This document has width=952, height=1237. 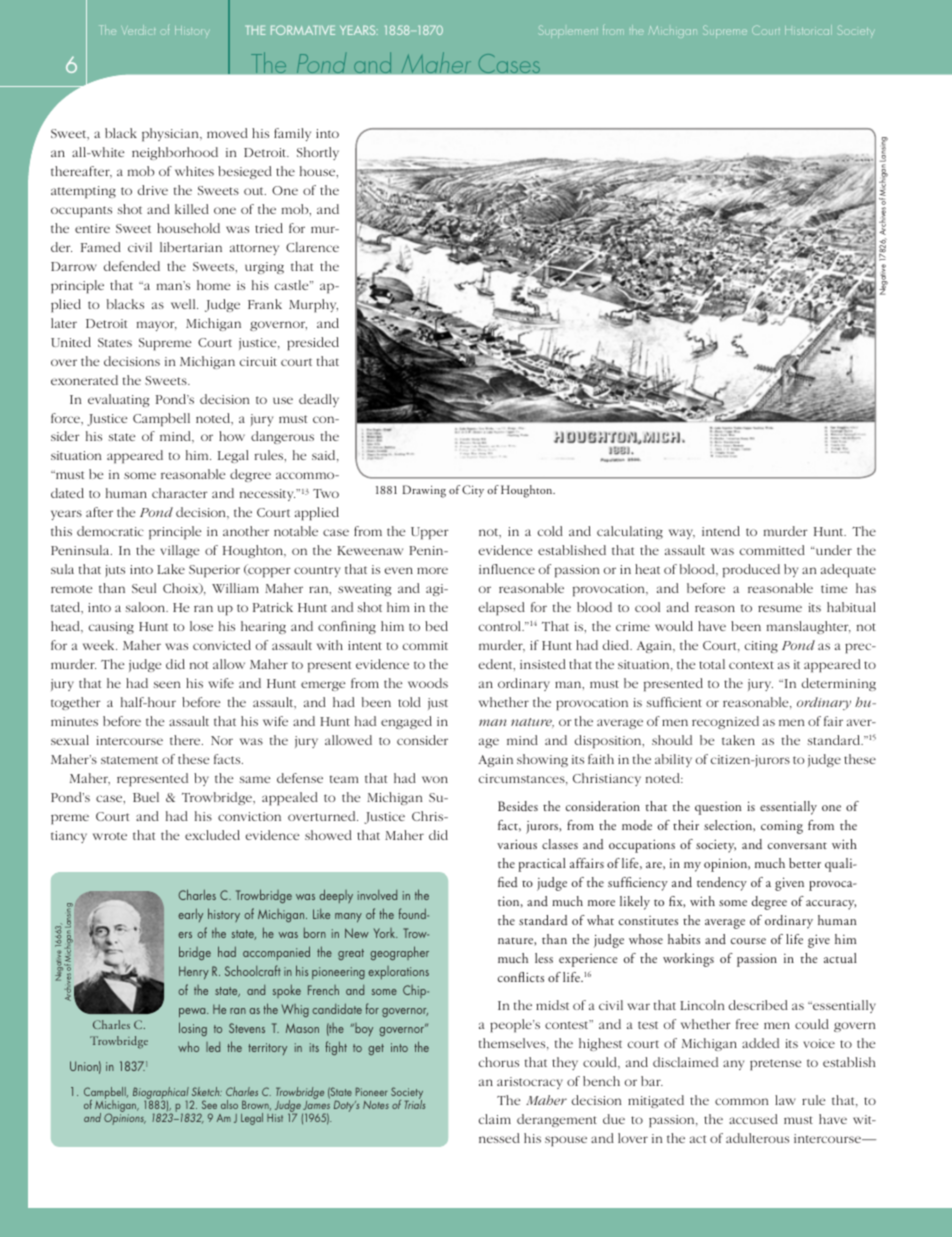 What do you see at coordinates (138, 30) in the document?
I see `Verdict` at bounding box center [138, 30].
